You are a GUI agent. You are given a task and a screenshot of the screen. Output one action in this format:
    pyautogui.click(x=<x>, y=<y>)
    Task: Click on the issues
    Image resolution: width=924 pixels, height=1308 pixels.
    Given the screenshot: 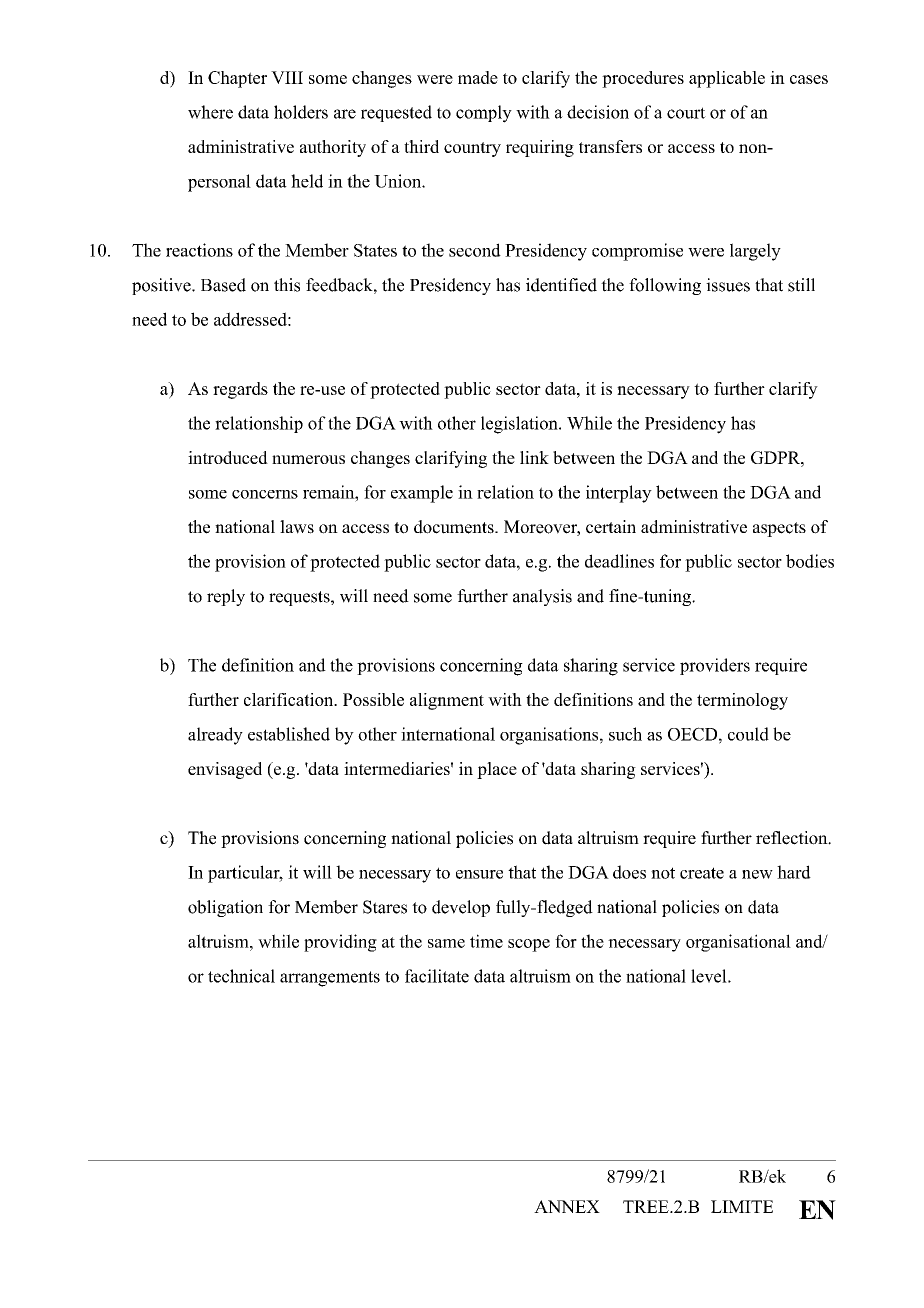 What is the action you would take?
    pyautogui.click(x=728, y=285)
